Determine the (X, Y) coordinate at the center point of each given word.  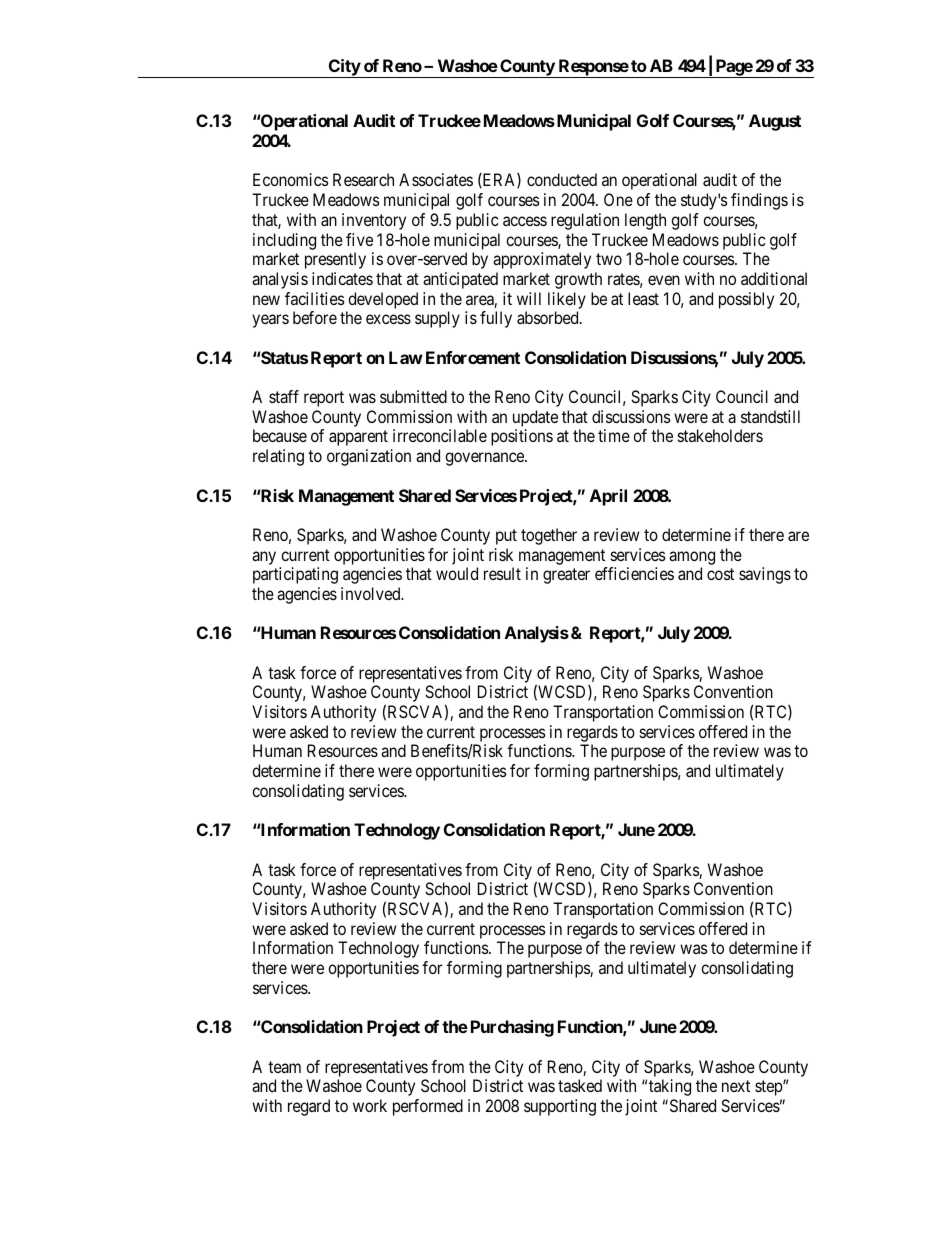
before (315, 317)
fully (496, 319)
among (692, 558)
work (370, 1105)
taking (670, 1087)
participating (295, 575)
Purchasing (512, 1028)
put (506, 537)
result (502, 573)
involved (372, 593)
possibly (746, 300)
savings (765, 575)
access (525, 221)
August (775, 122)
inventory (374, 221)
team (284, 1067)
